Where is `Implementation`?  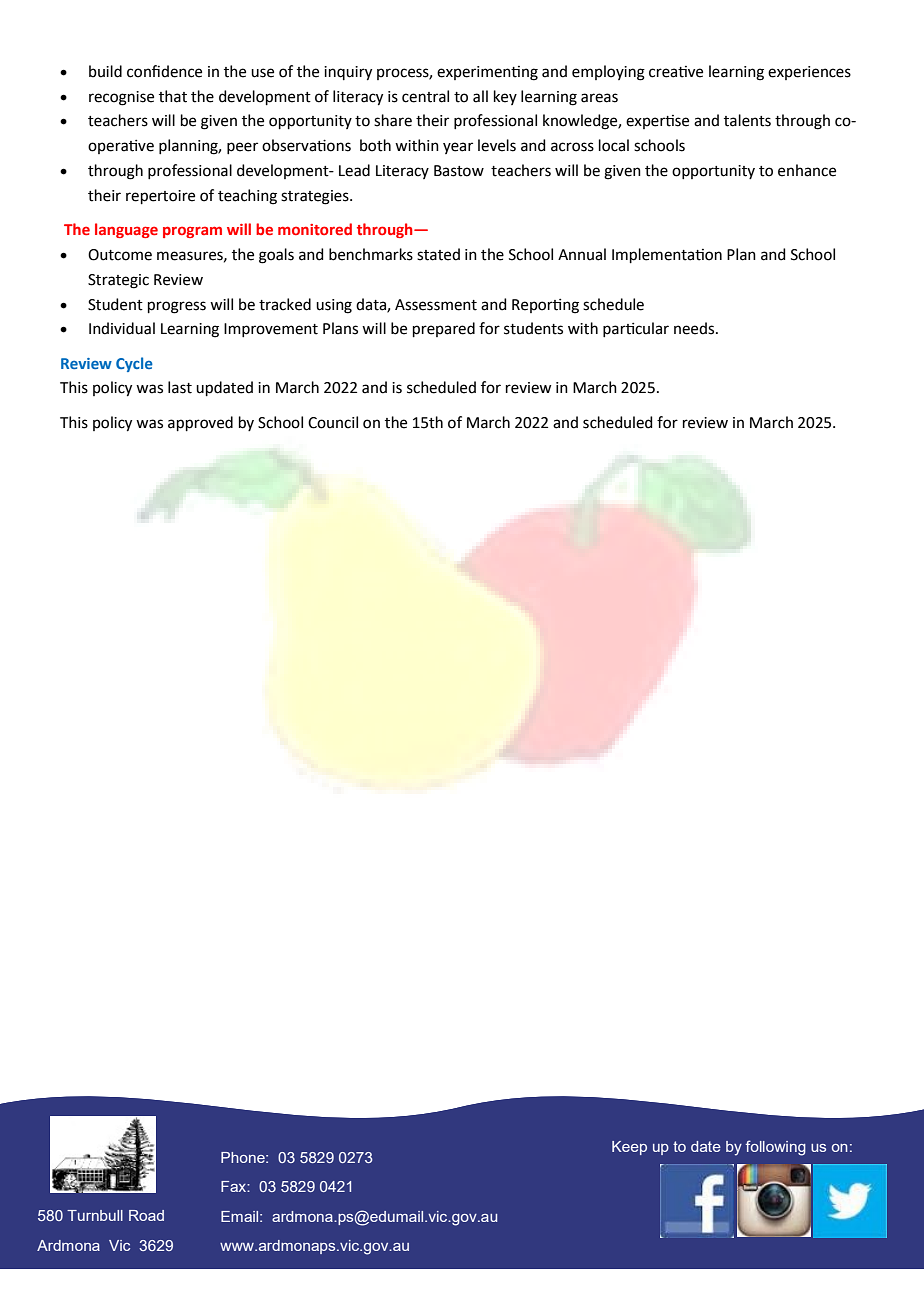
Implementation is located at coordinates (667, 255).
